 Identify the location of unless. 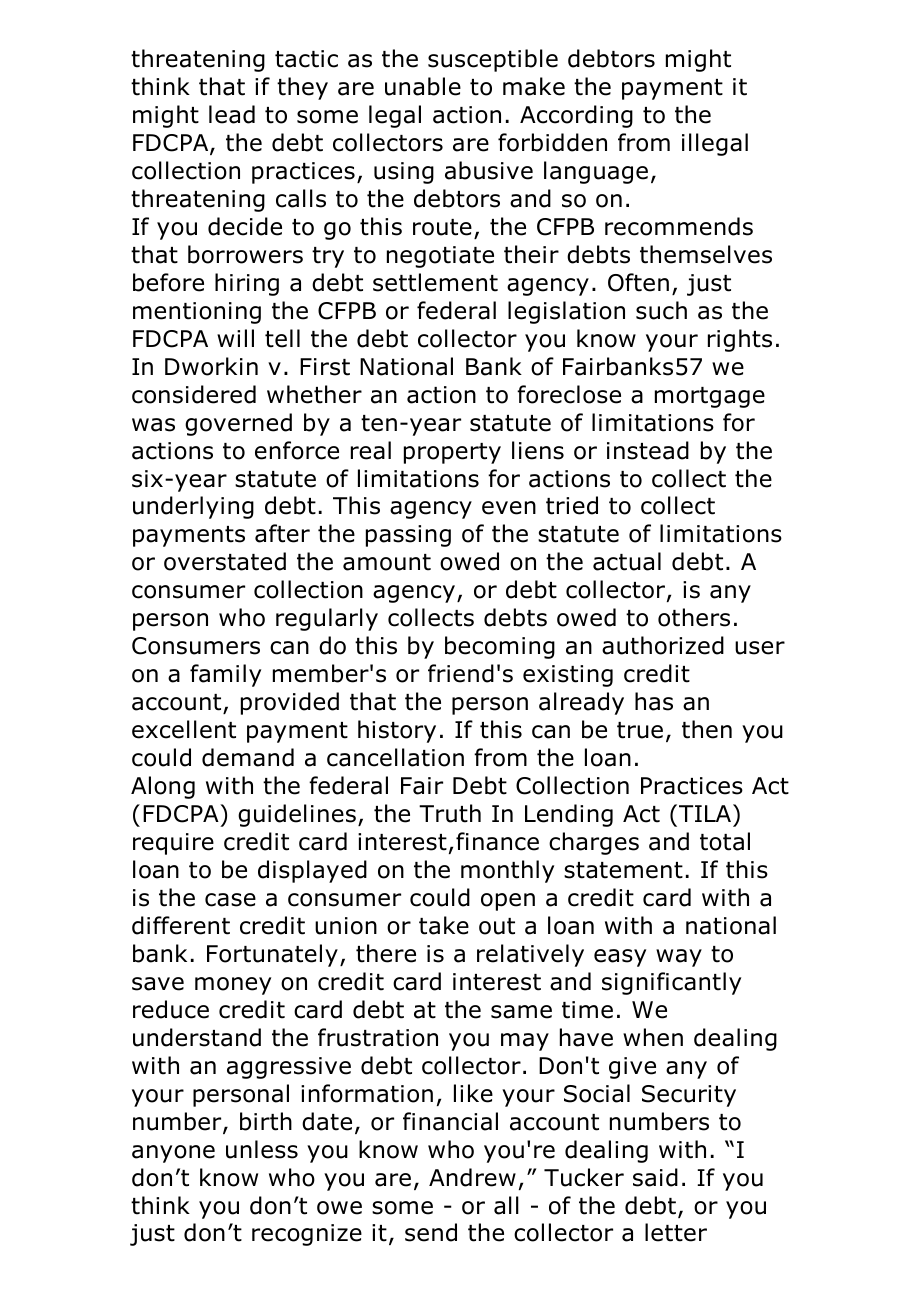
(262, 1149).
